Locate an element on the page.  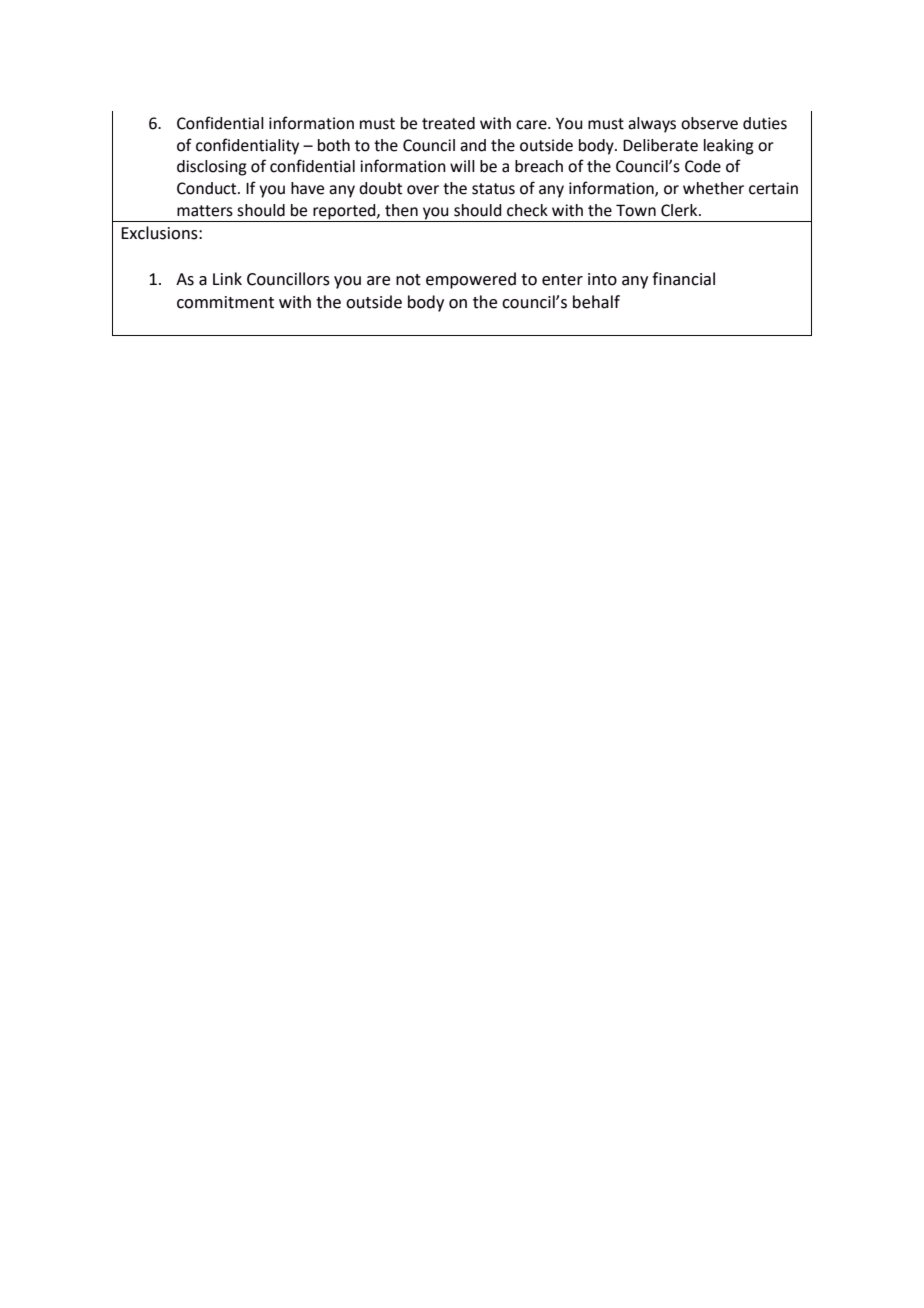
commitment is located at coordinates (225, 302).
